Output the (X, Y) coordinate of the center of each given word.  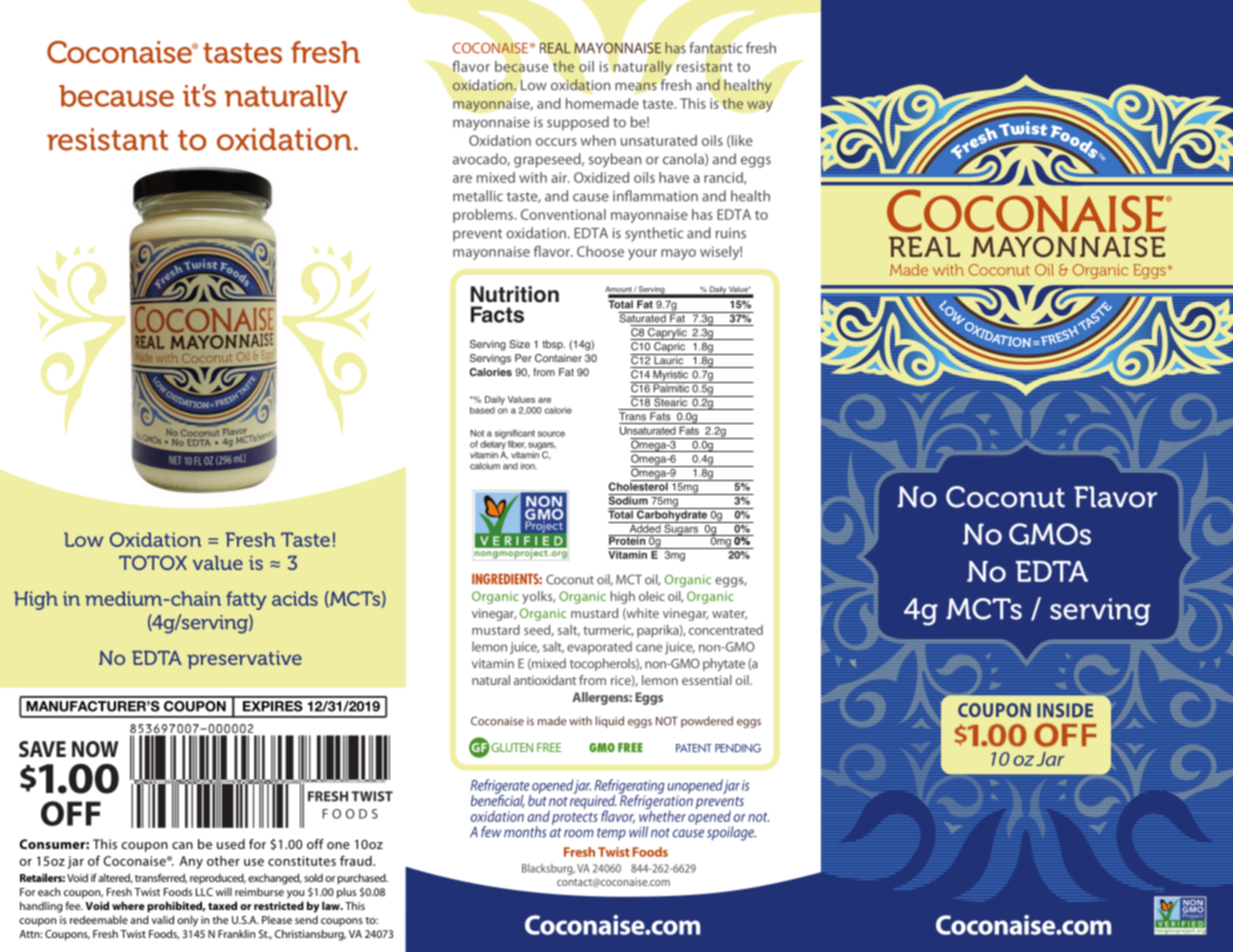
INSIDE (1065, 710)
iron (529, 466)
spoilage (731, 833)
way (760, 106)
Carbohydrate (672, 515)
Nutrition (515, 294)
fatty (246, 600)
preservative (245, 660)
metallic (478, 196)
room (579, 833)
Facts (497, 314)
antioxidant (545, 680)
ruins (731, 233)
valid (163, 919)
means (636, 86)
